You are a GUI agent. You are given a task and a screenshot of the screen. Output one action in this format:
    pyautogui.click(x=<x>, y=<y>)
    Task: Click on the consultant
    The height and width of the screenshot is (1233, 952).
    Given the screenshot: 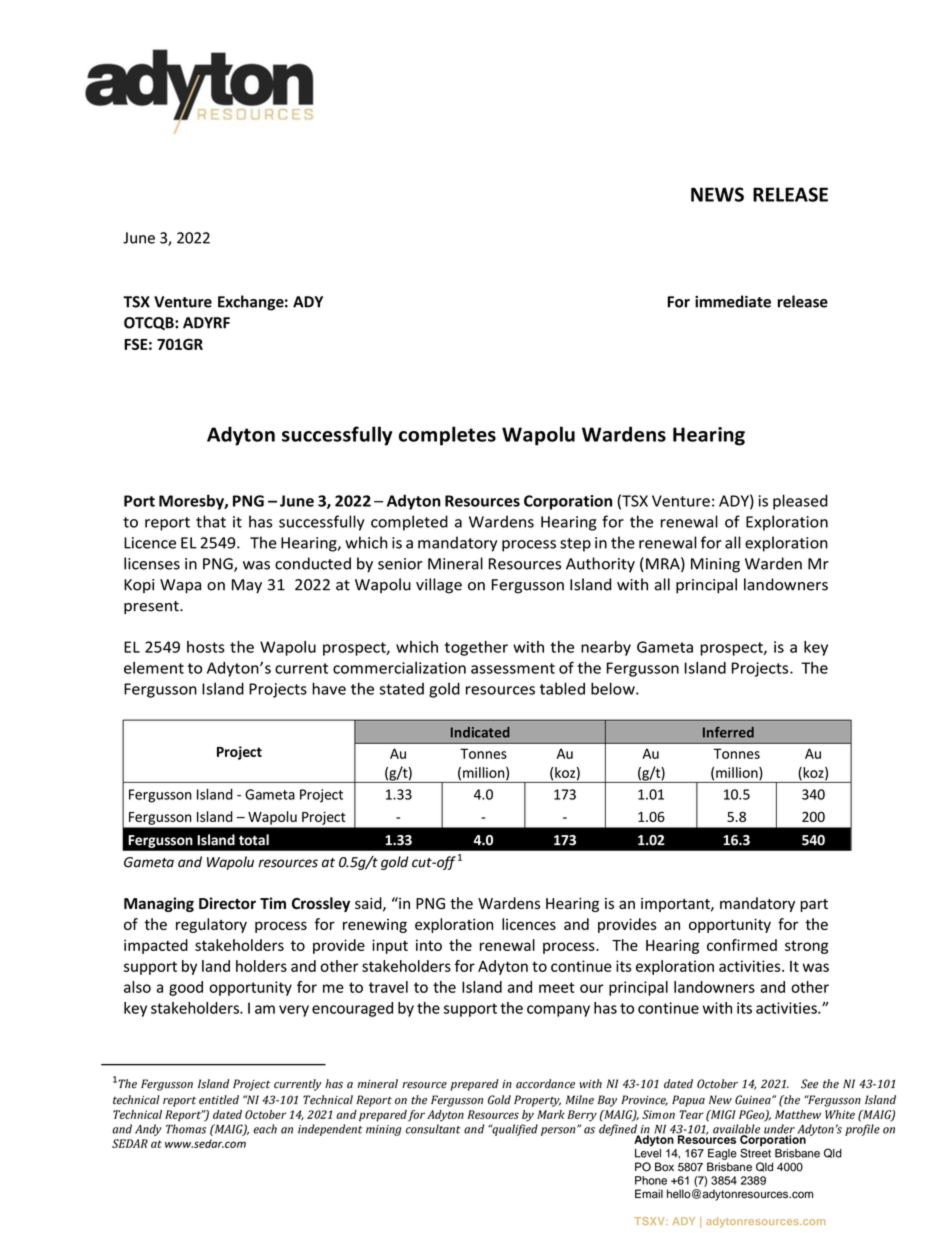 What is the action you would take?
    pyautogui.click(x=433, y=1129)
